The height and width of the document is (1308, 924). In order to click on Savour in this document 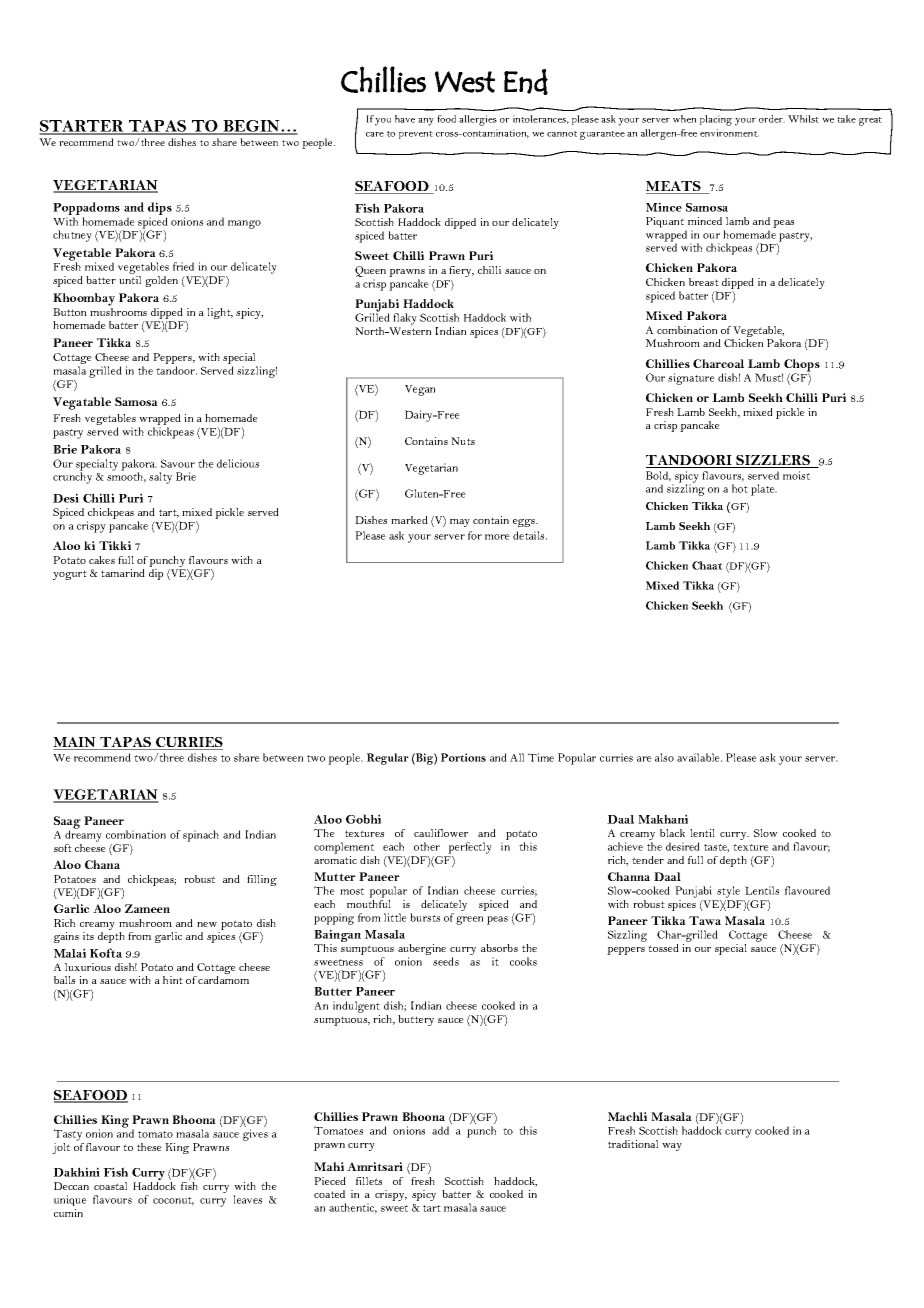, I will do `click(178, 463)`.
